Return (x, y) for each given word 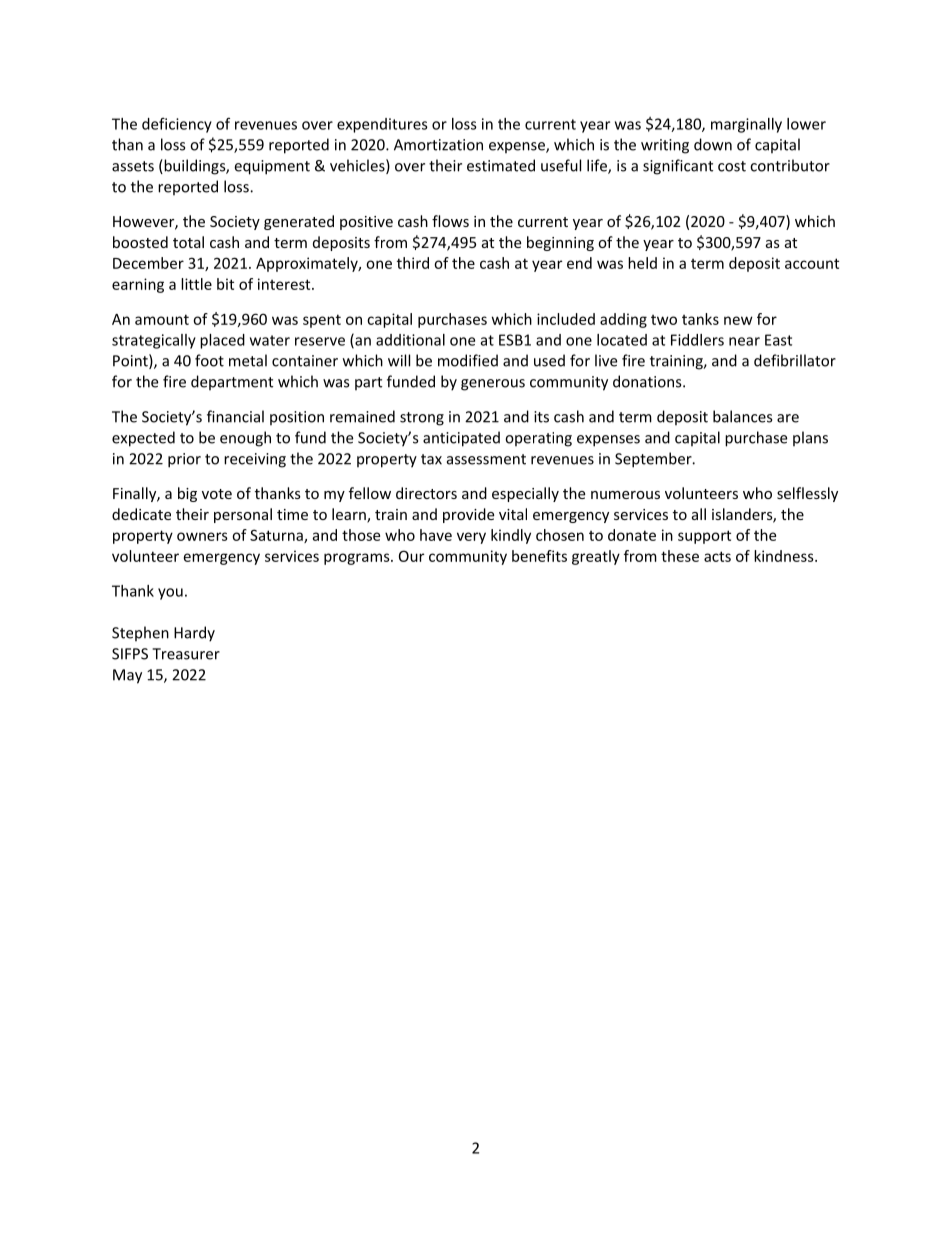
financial (235, 416)
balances (742, 416)
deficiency (177, 125)
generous (493, 385)
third (413, 263)
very (471, 538)
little (196, 284)
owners (202, 536)
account (812, 263)
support (704, 537)
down (713, 144)
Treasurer (186, 654)
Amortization (438, 145)
